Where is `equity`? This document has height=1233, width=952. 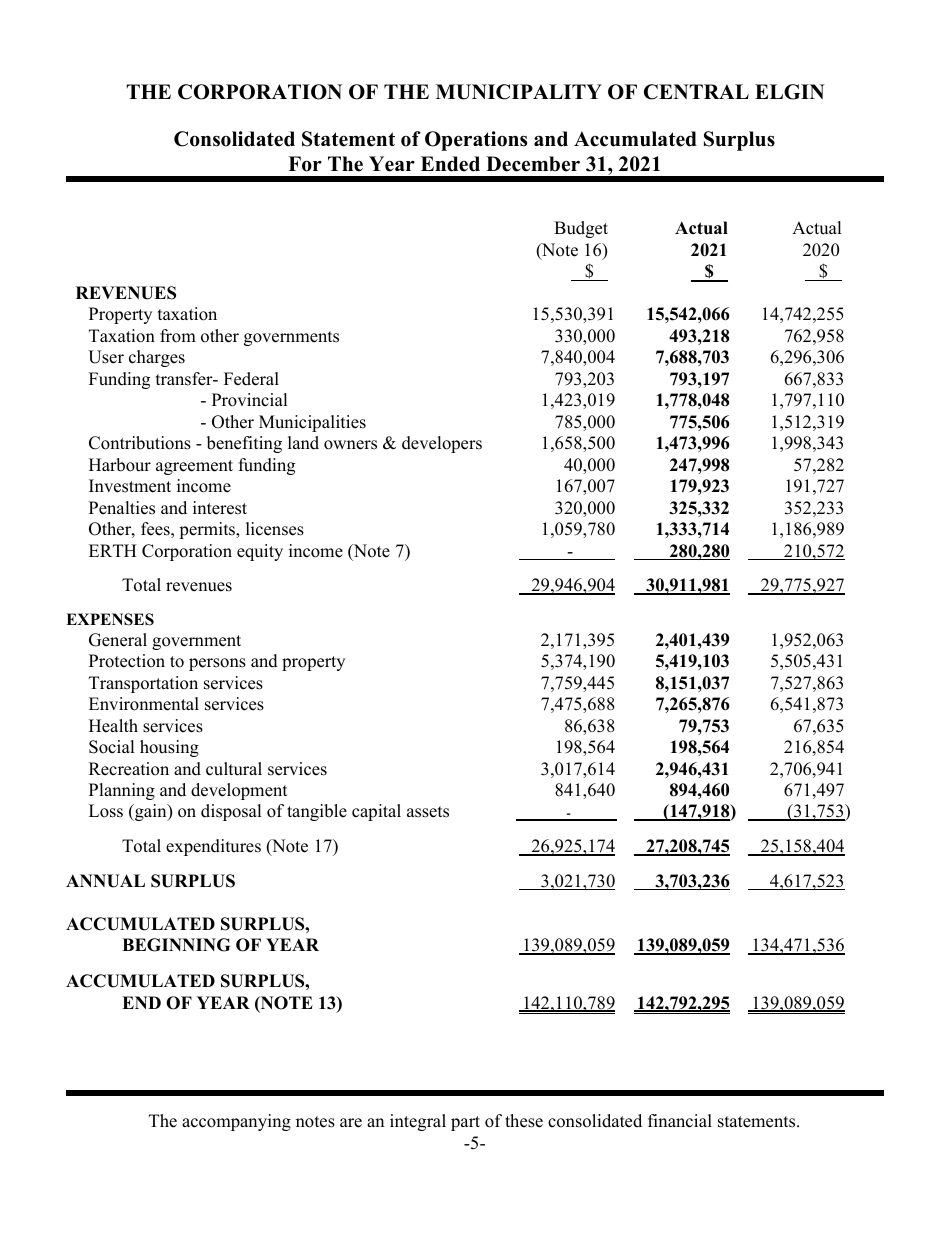 equity is located at coordinates (260, 552).
